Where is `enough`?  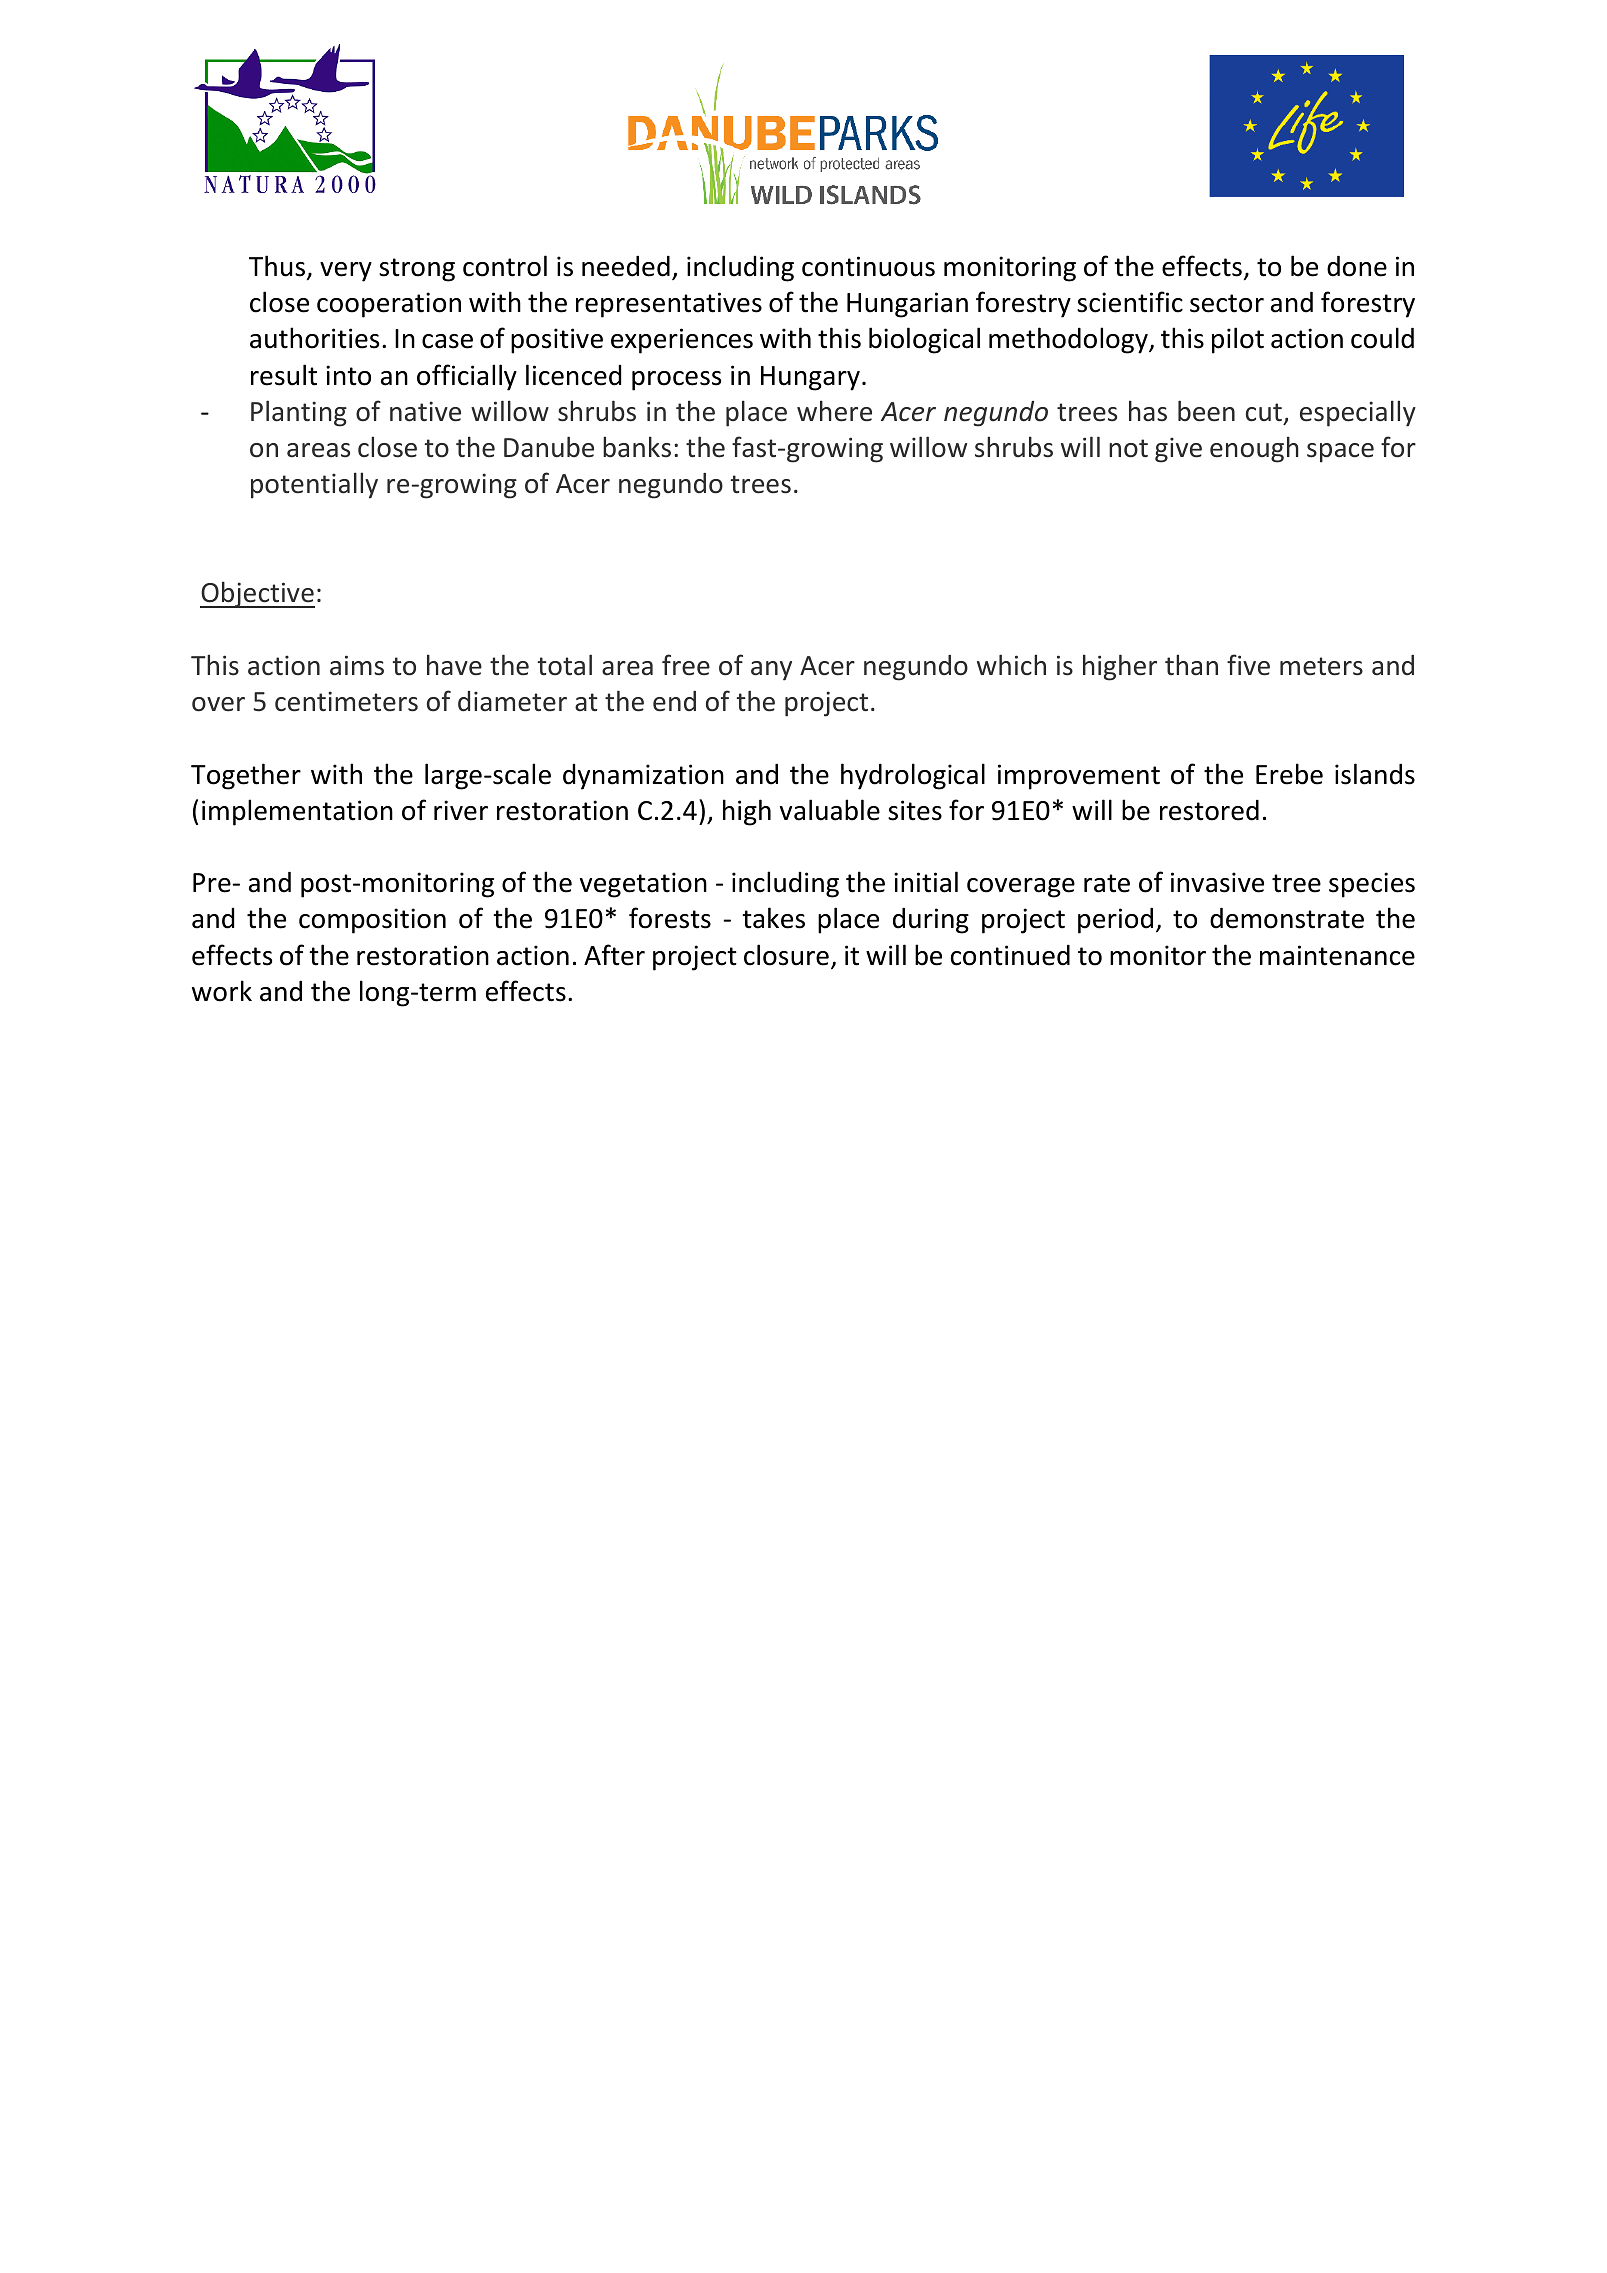 enough is located at coordinates (1254, 449).
